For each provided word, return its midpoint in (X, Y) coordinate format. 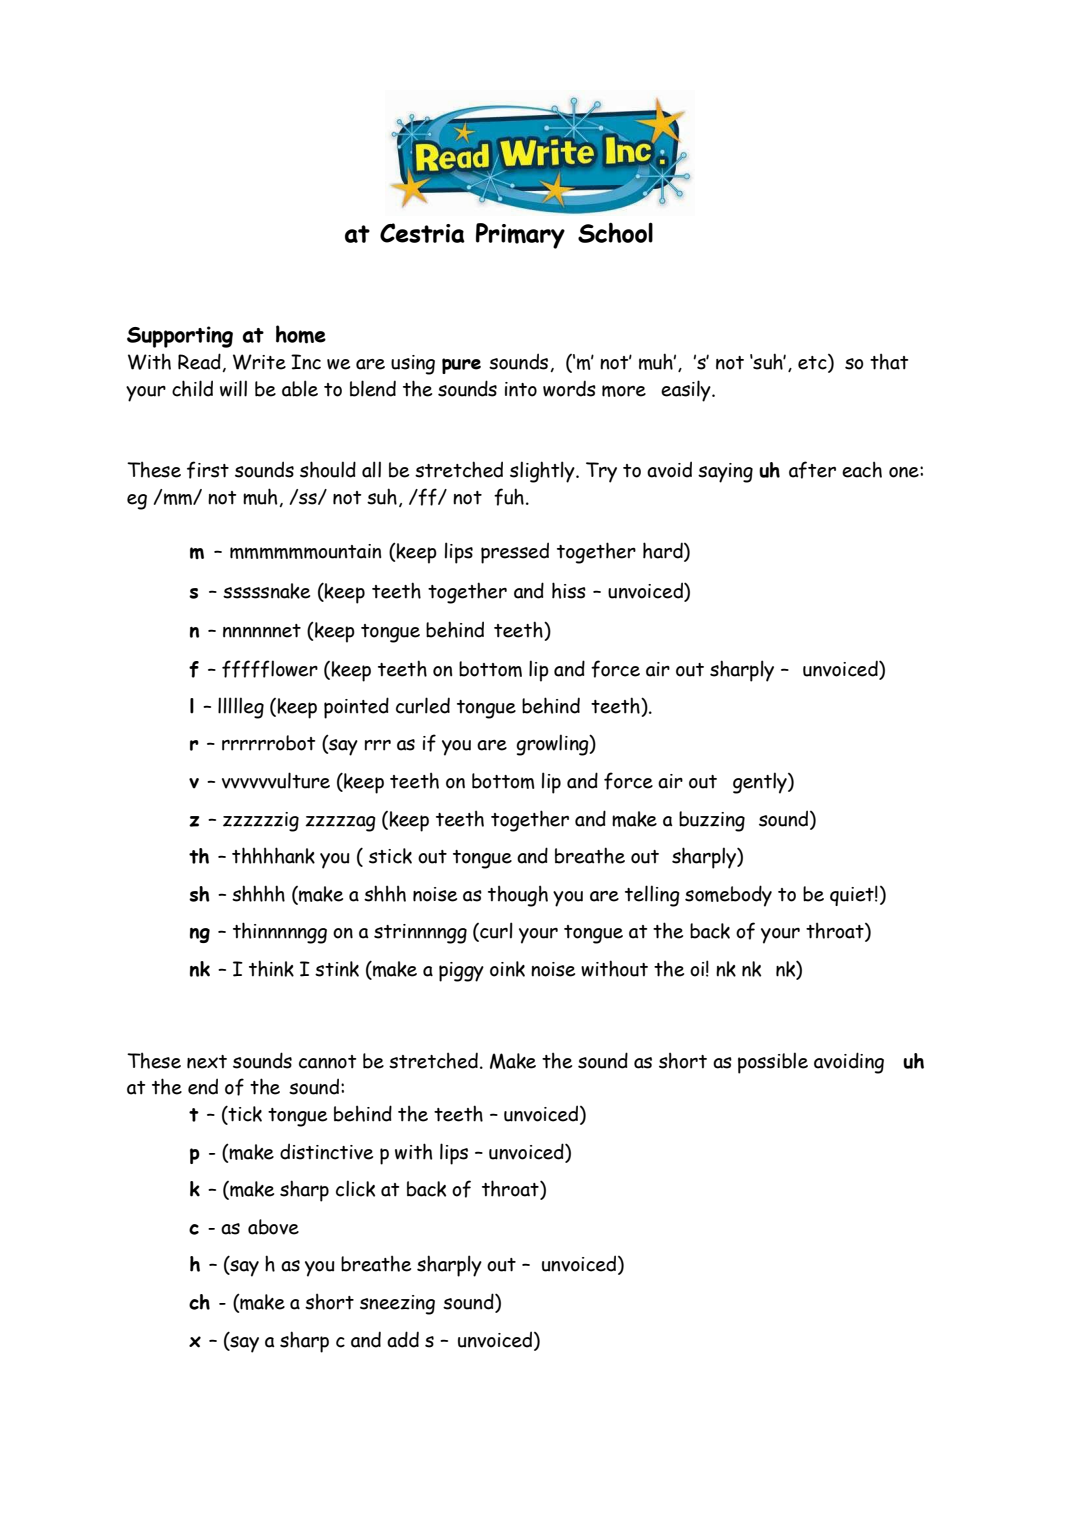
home (301, 334)
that (889, 361)
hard (664, 551)
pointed (356, 708)
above (273, 1227)
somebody (728, 896)
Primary (520, 236)
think (271, 968)
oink (507, 969)
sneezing (397, 1305)
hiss (569, 590)
